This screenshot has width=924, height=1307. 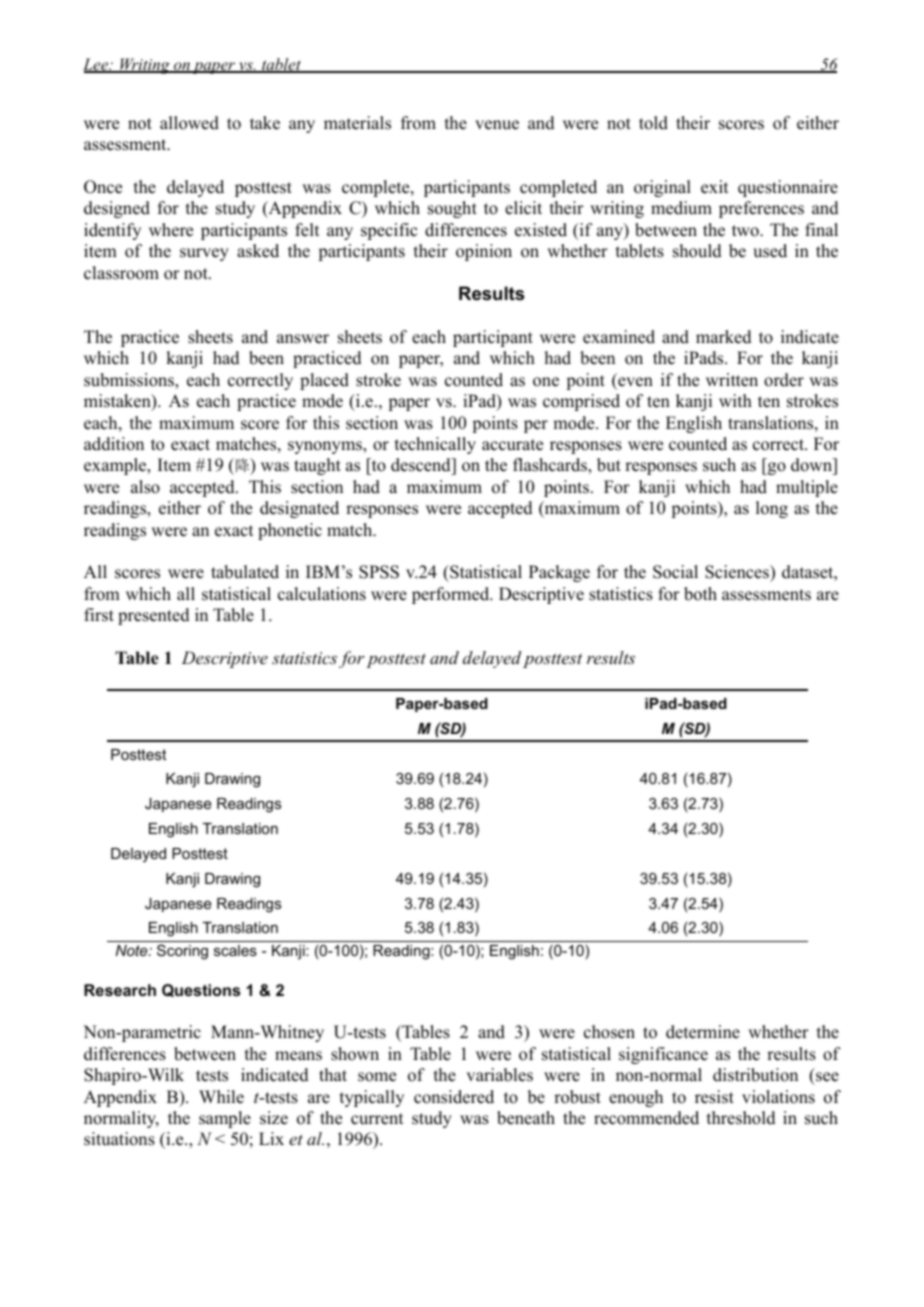 What do you see at coordinates (497, 125) in the screenshot?
I see `venue` at bounding box center [497, 125].
